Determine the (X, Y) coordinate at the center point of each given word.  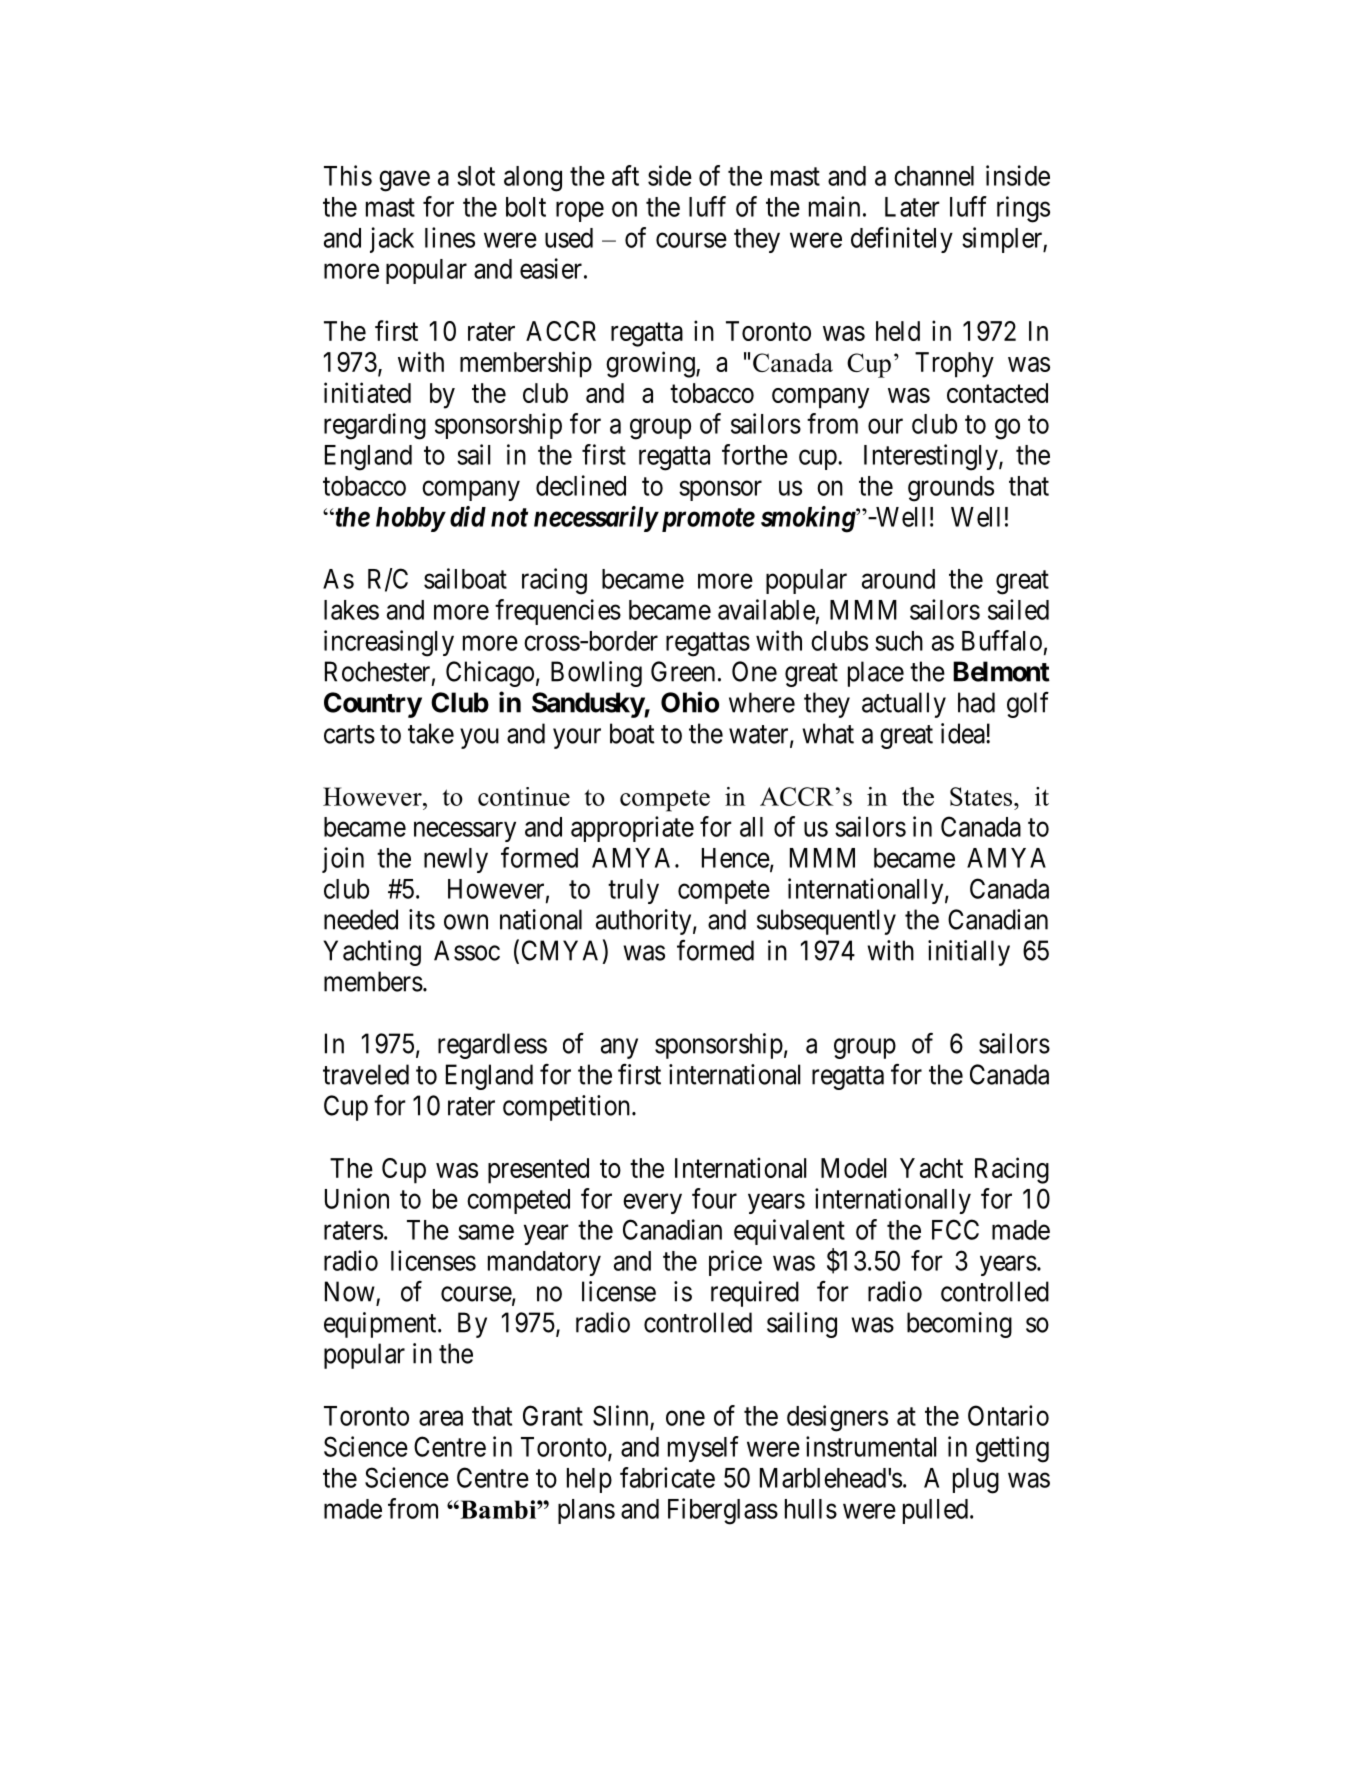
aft (625, 175)
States (982, 796)
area (441, 1418)
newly (456, 860)
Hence (736, 858)
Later (912, 207)
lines (450, 237)
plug (976, 1481)
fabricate (667, 1477)
